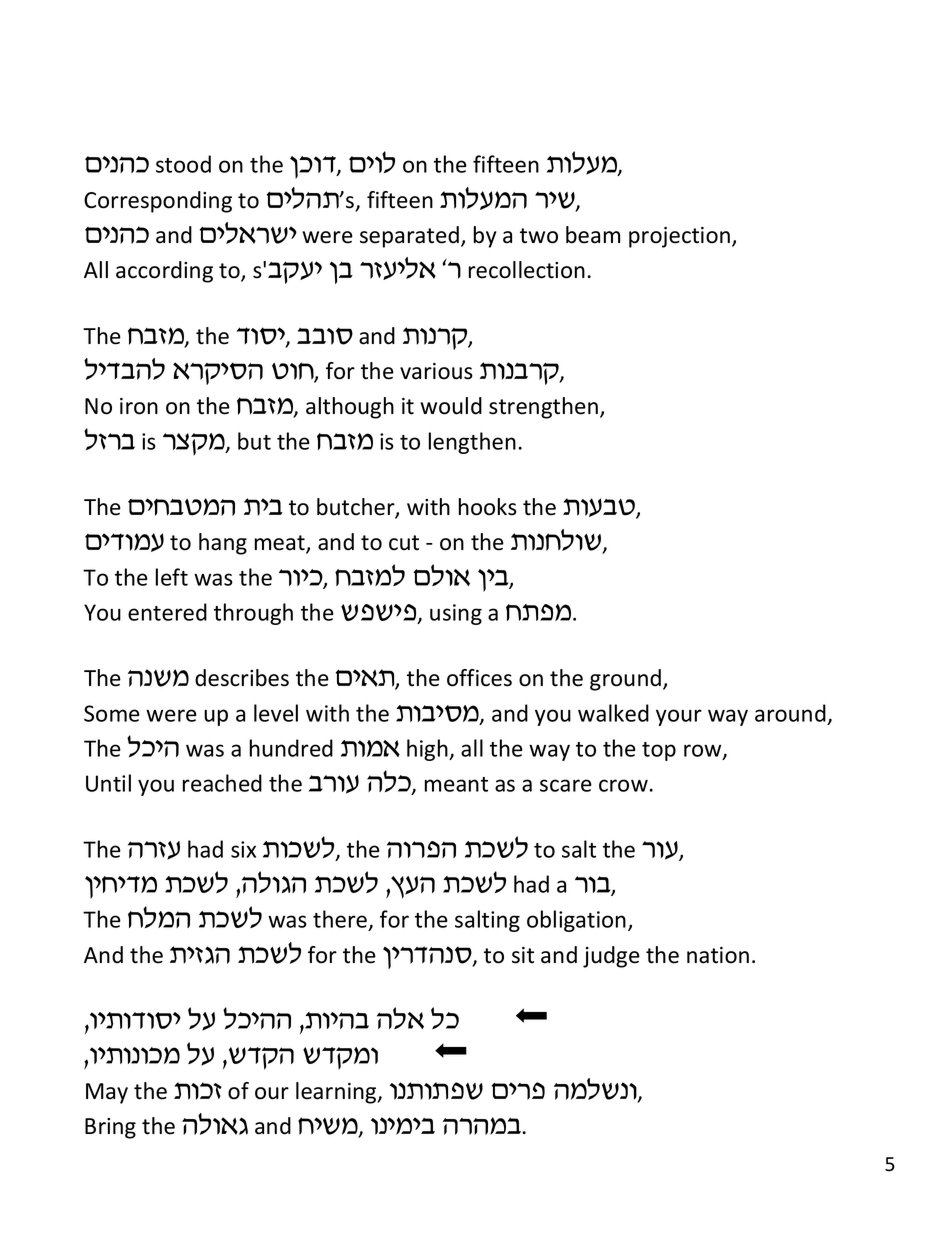 Image resolution: width=952 pixels, height=1233 pixels. I want to click on projection, so click(679, 237).
